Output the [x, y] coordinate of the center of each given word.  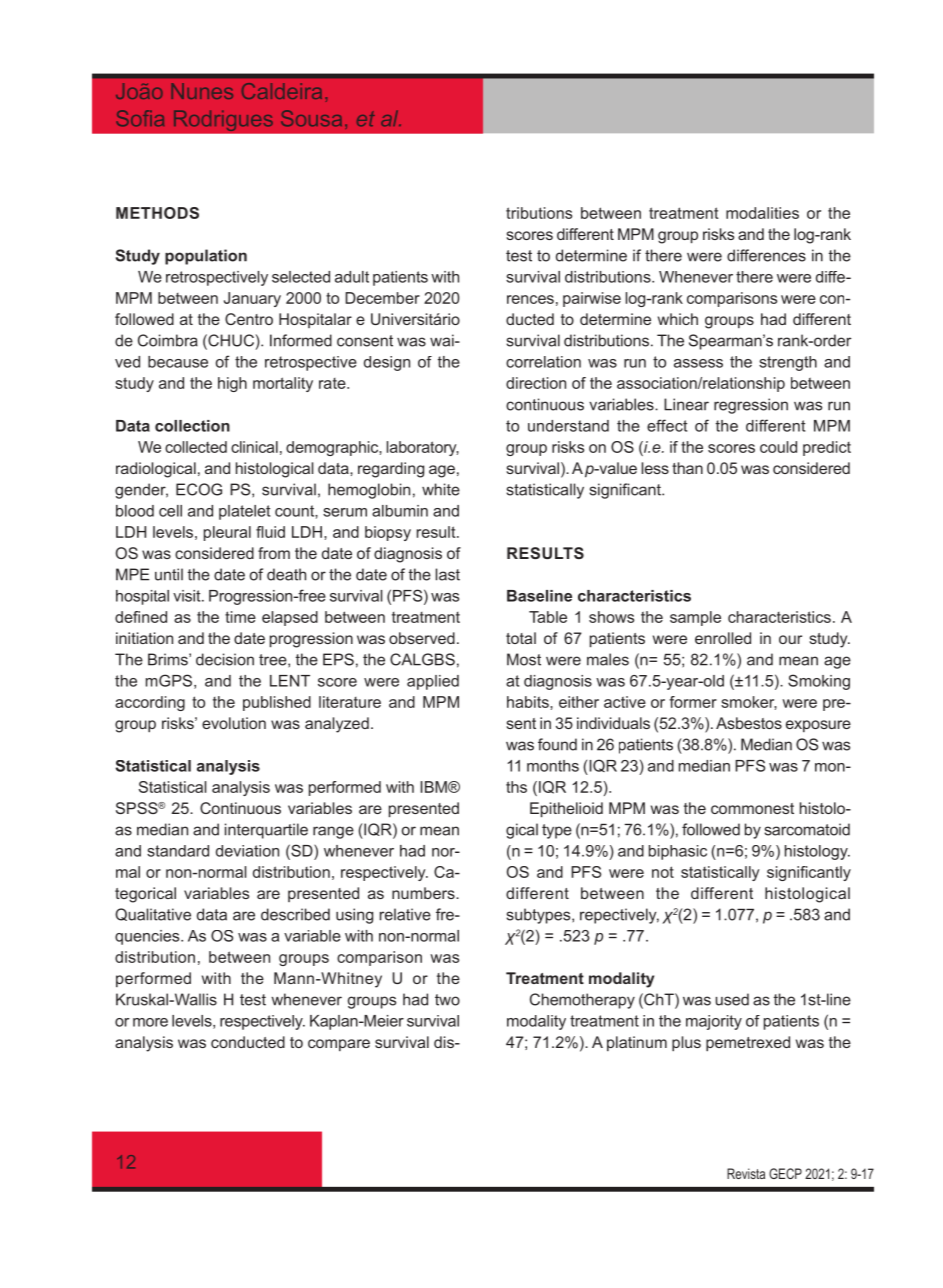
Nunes [202, 91]
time [240, 617]
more [150, 1022]
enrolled [723, 638]
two [447, 1000]
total [521, 638]
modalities [762, 213]
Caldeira [282, 91]
